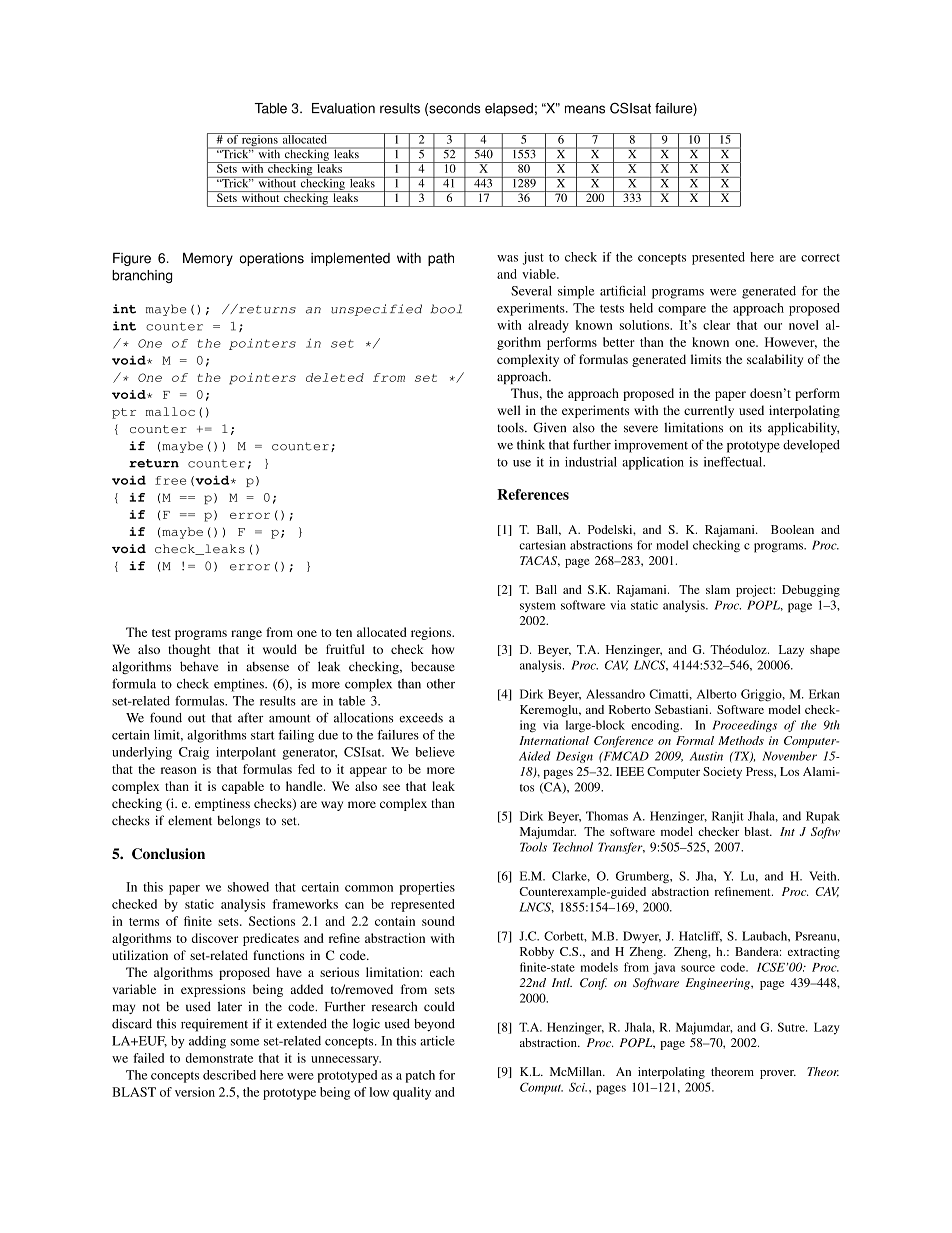 The image size is (952, 1233). Describe the element at coordinates (775, 360) in the screenshot. I see `scalability` at that location.
